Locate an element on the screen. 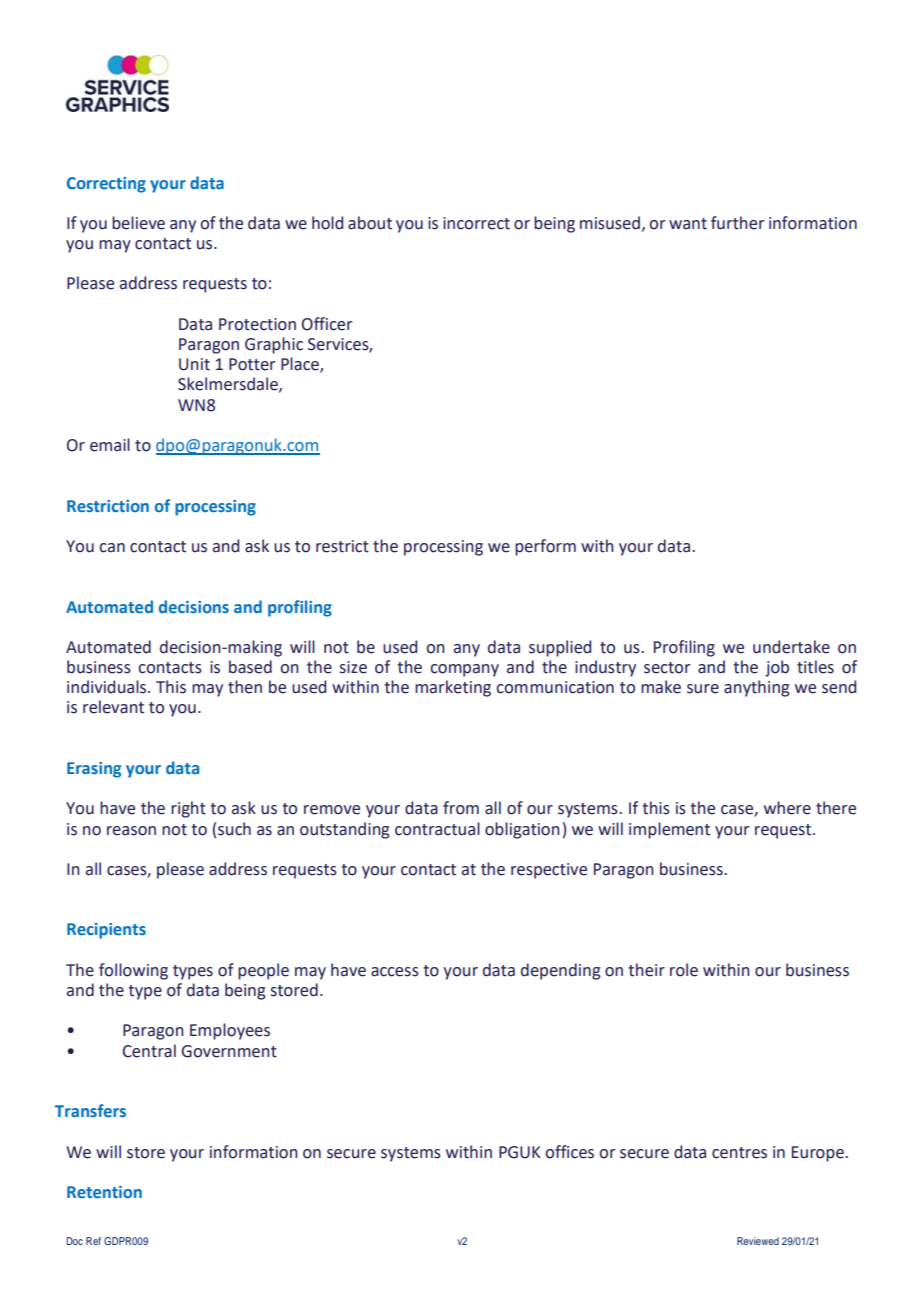  believe is located at coordinates (138, 223).
